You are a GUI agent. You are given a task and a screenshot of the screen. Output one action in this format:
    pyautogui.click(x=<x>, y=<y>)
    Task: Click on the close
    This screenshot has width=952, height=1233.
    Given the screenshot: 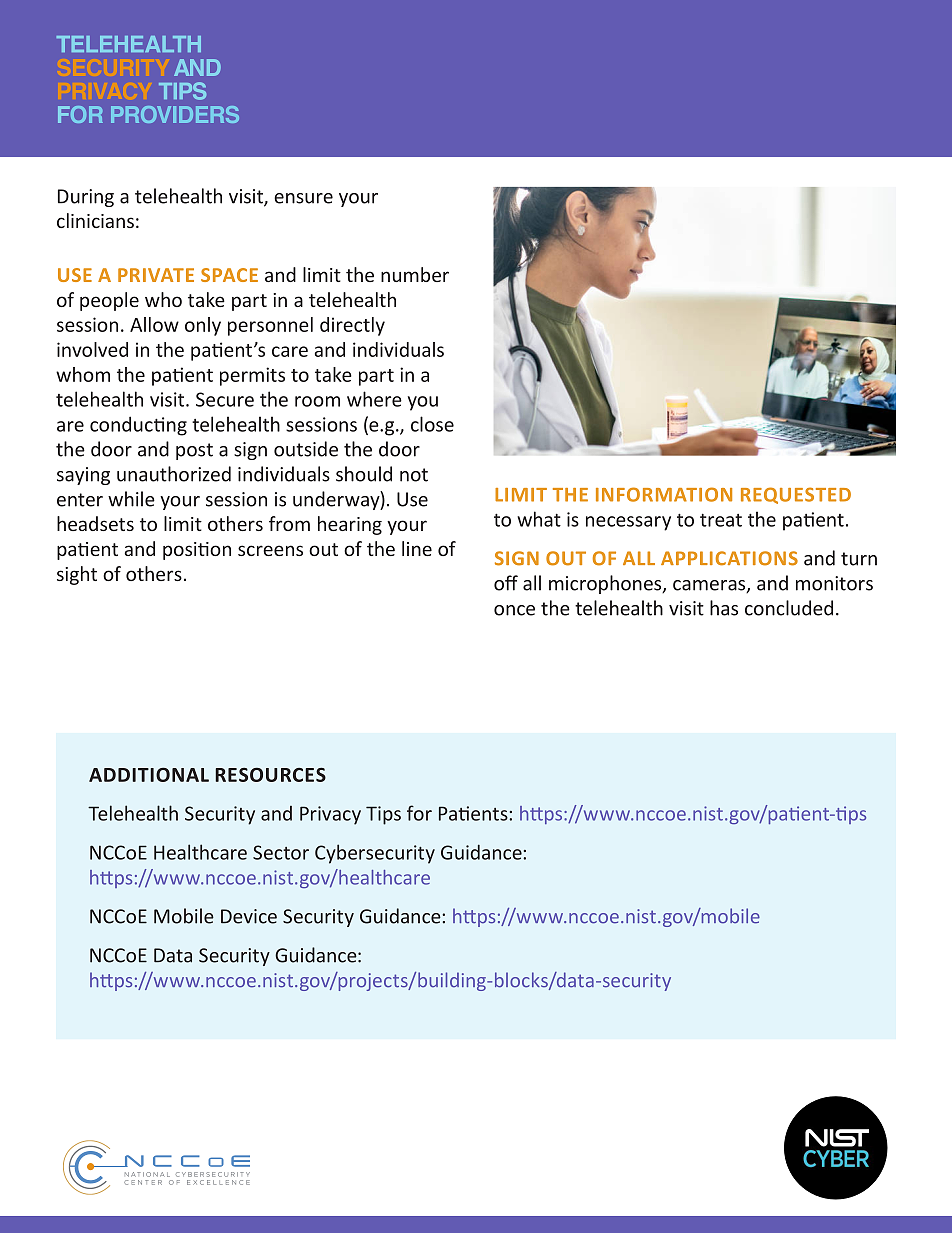 What is the action you would take?
    pyautogui.click(x=432, y=424)
